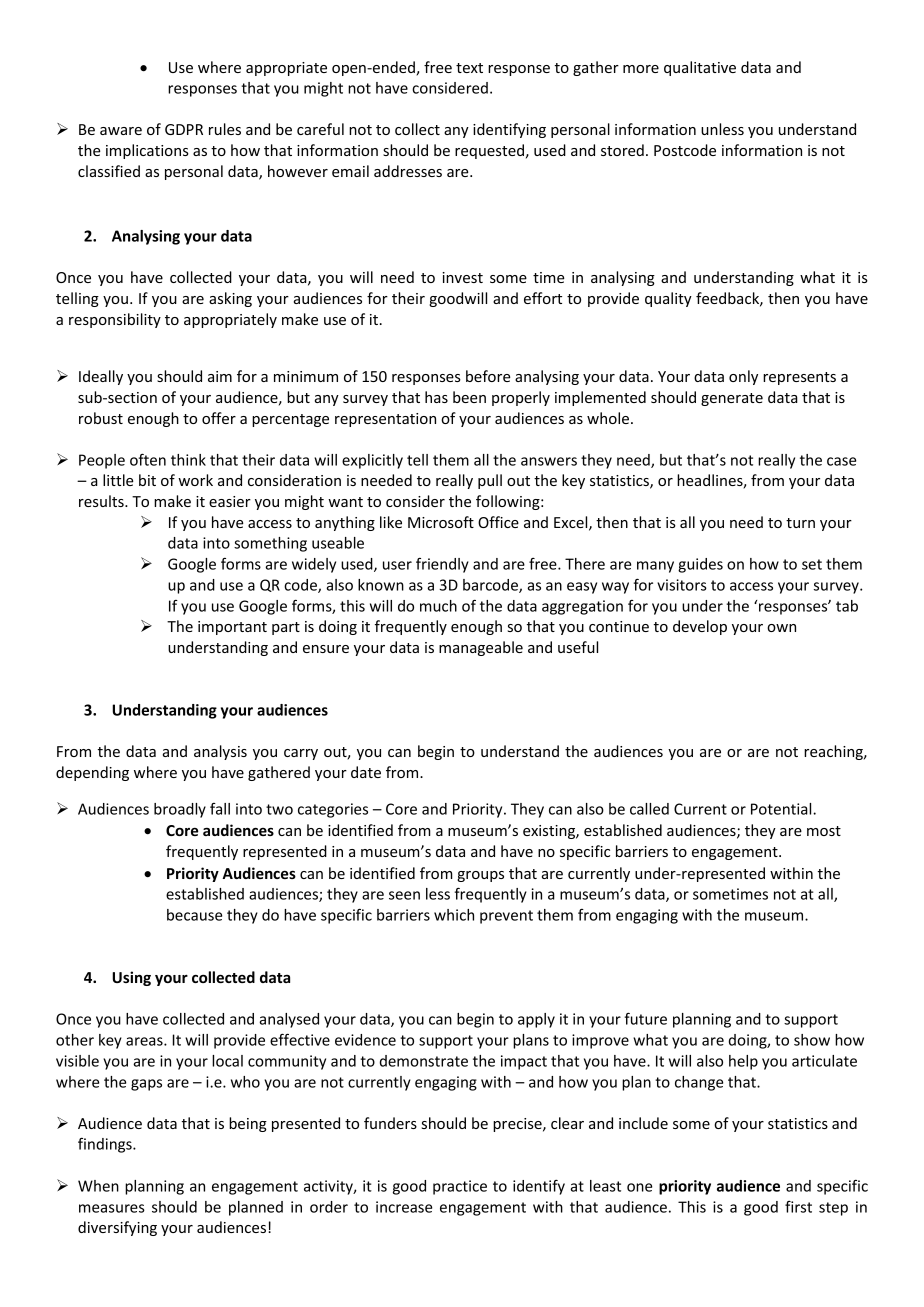 This screenshot has height=1307, width=924. What do you see at coordinates (184, 129) in the screenshot?
I see `GDPR` at bounding box center [184, 129].
